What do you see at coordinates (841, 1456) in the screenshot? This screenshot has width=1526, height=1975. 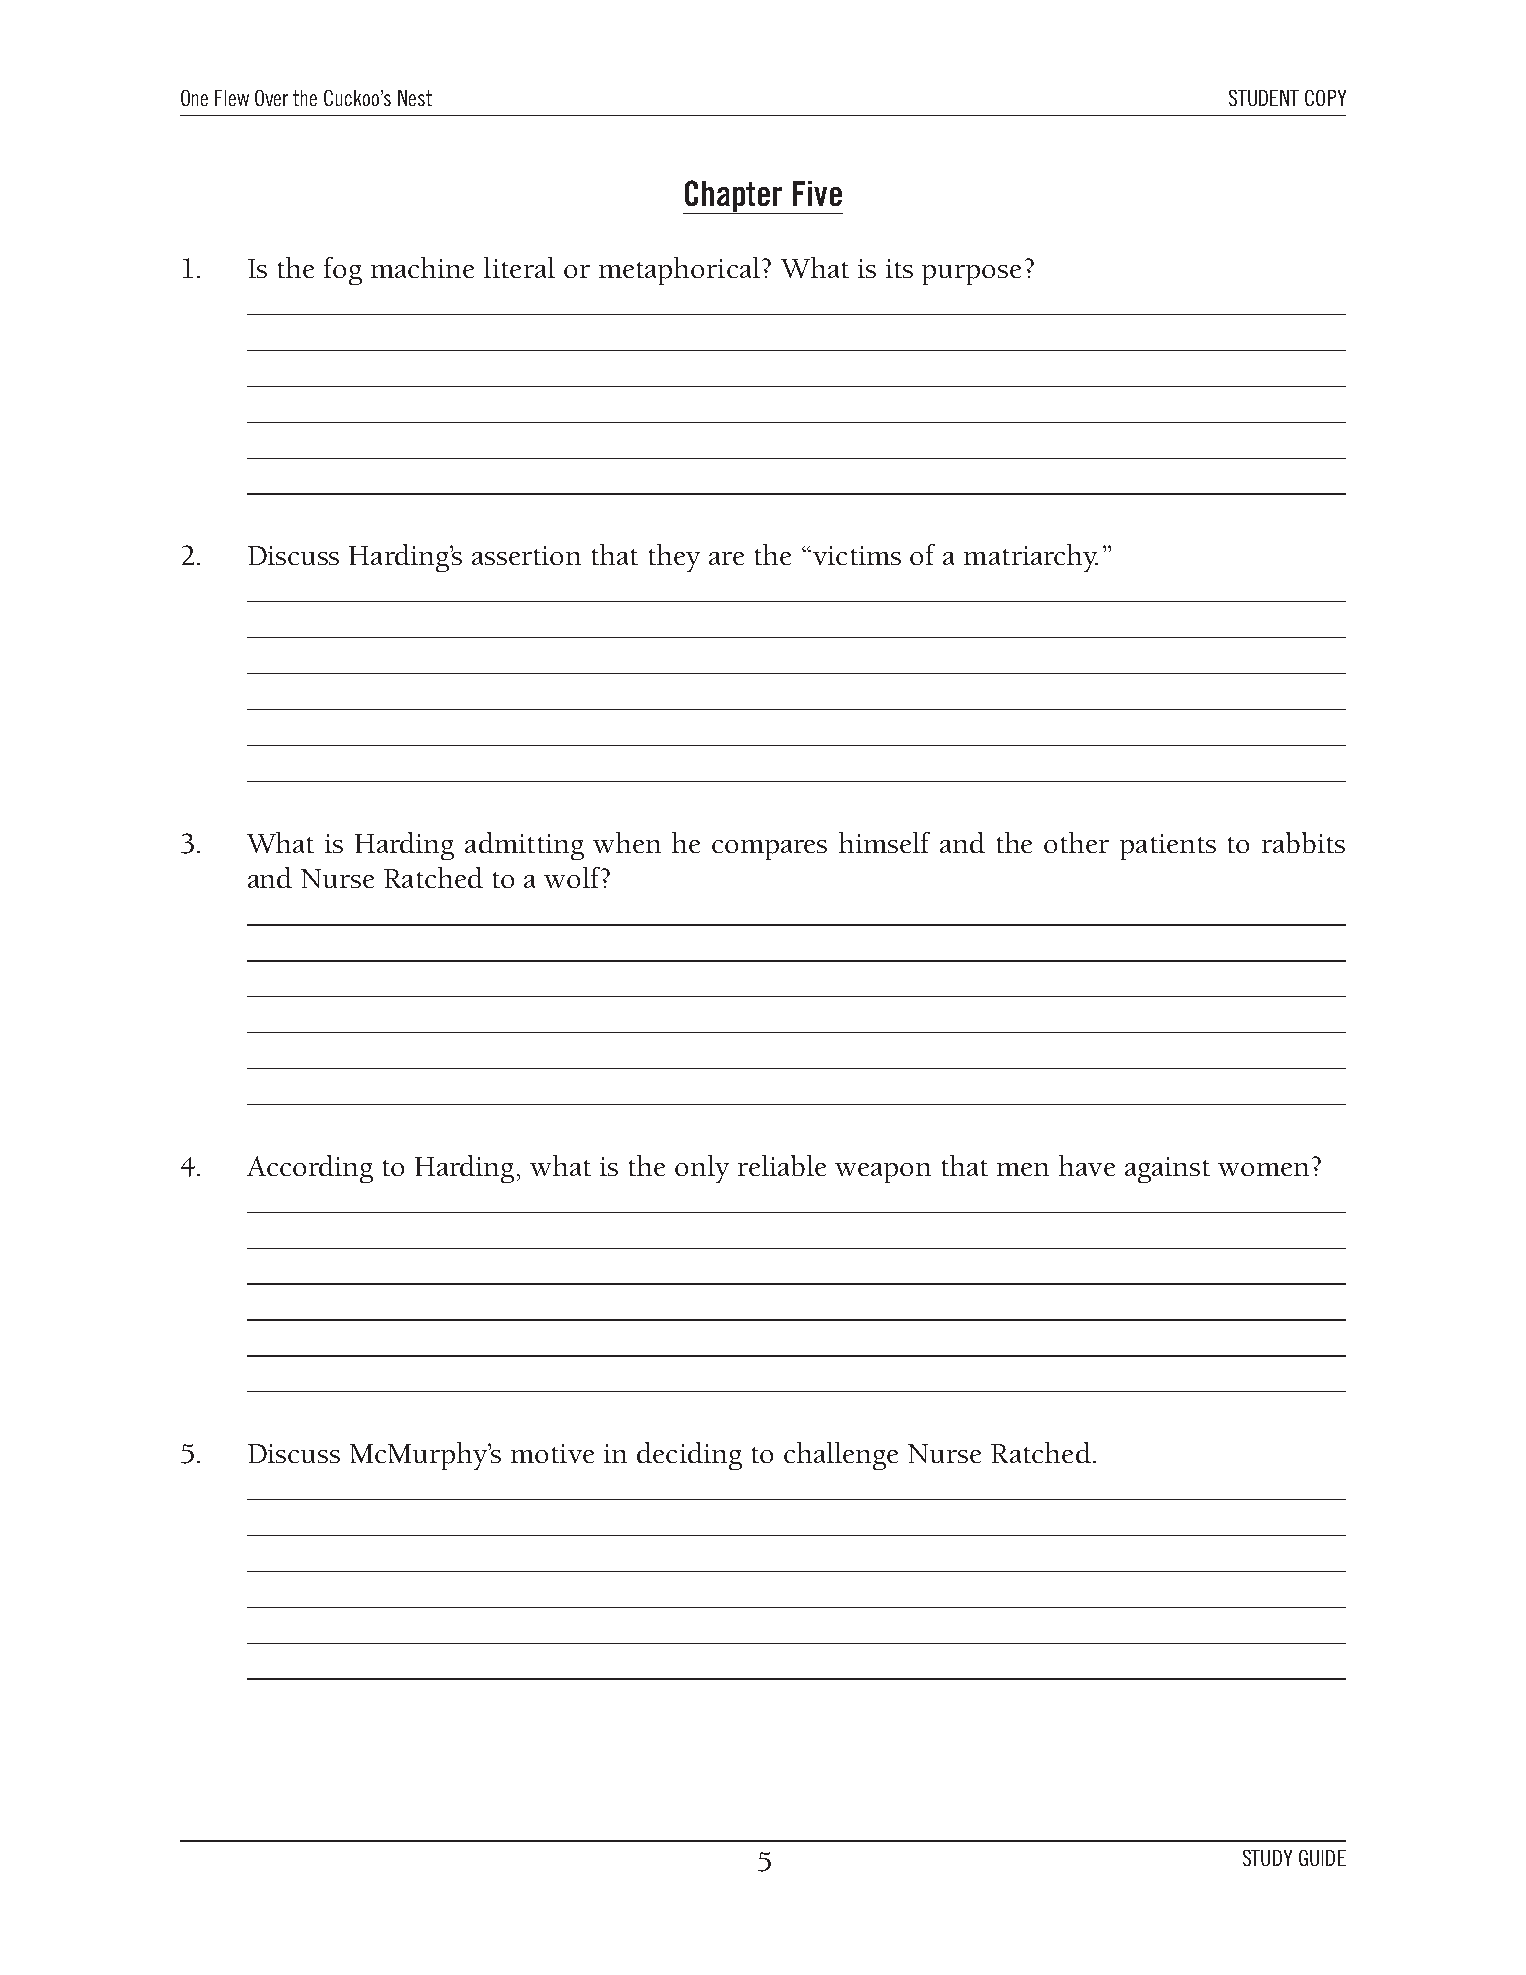 I see `challenge` at bounding box center [841, 1456].
